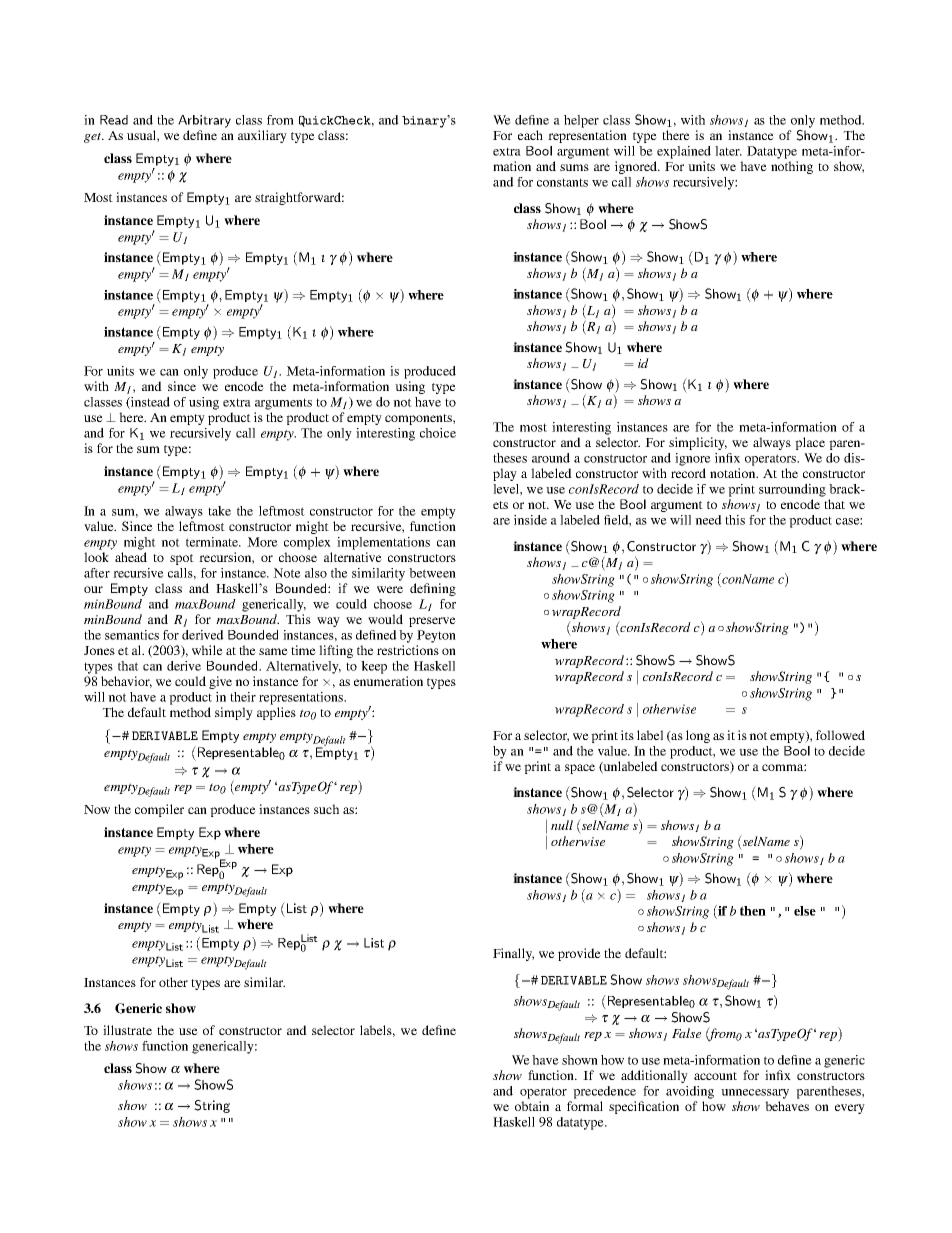 This screenshot has height=1233, width=952. I want to click on later, so click(728, 151).
